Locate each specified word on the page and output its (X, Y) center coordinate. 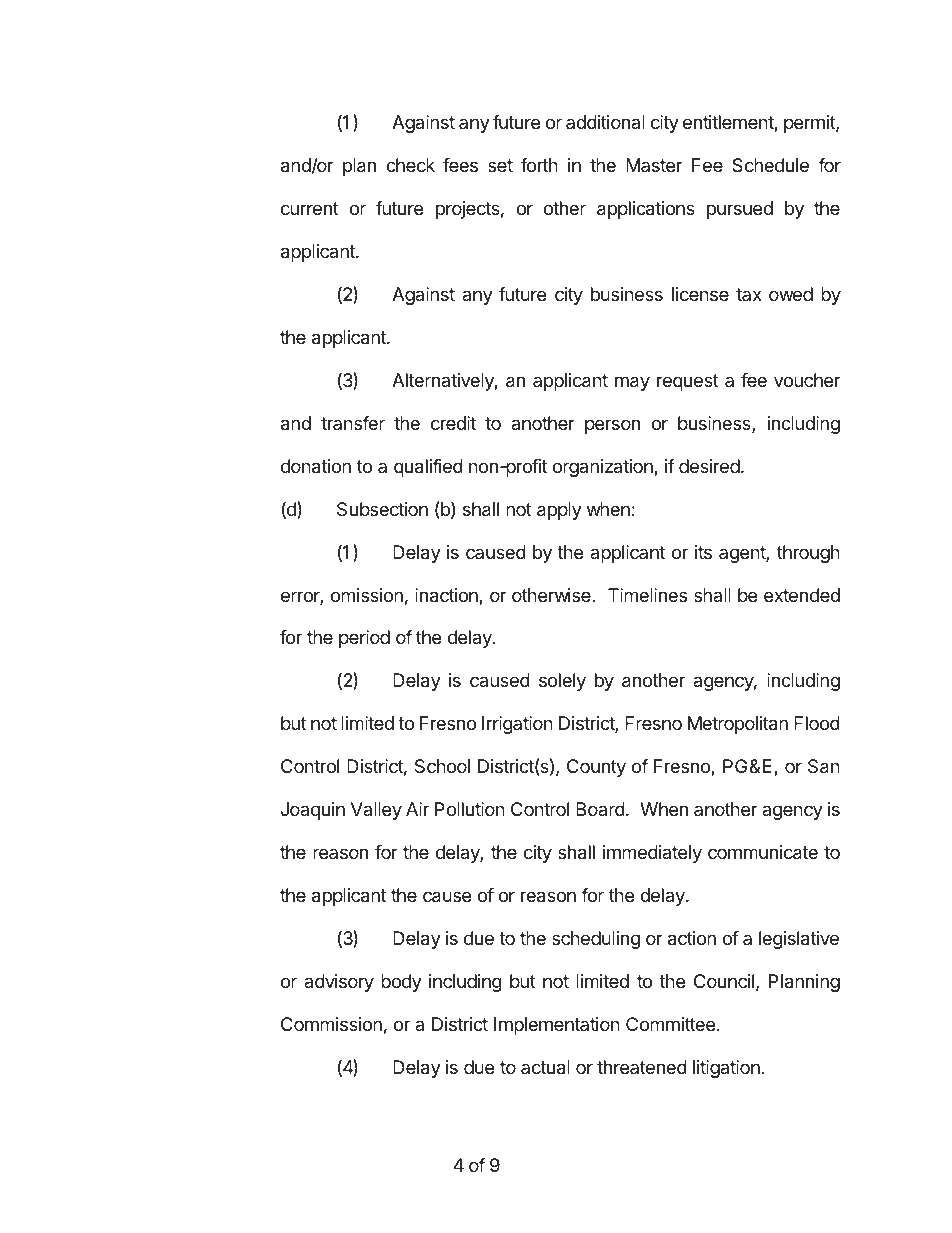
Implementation (557, 1026)
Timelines (647, 595)
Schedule (770, 165)
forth (539, 165)
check (410, 165)
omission (367, 595)
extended (802, 595)
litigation (726, 1069)
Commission (331, 1024)
